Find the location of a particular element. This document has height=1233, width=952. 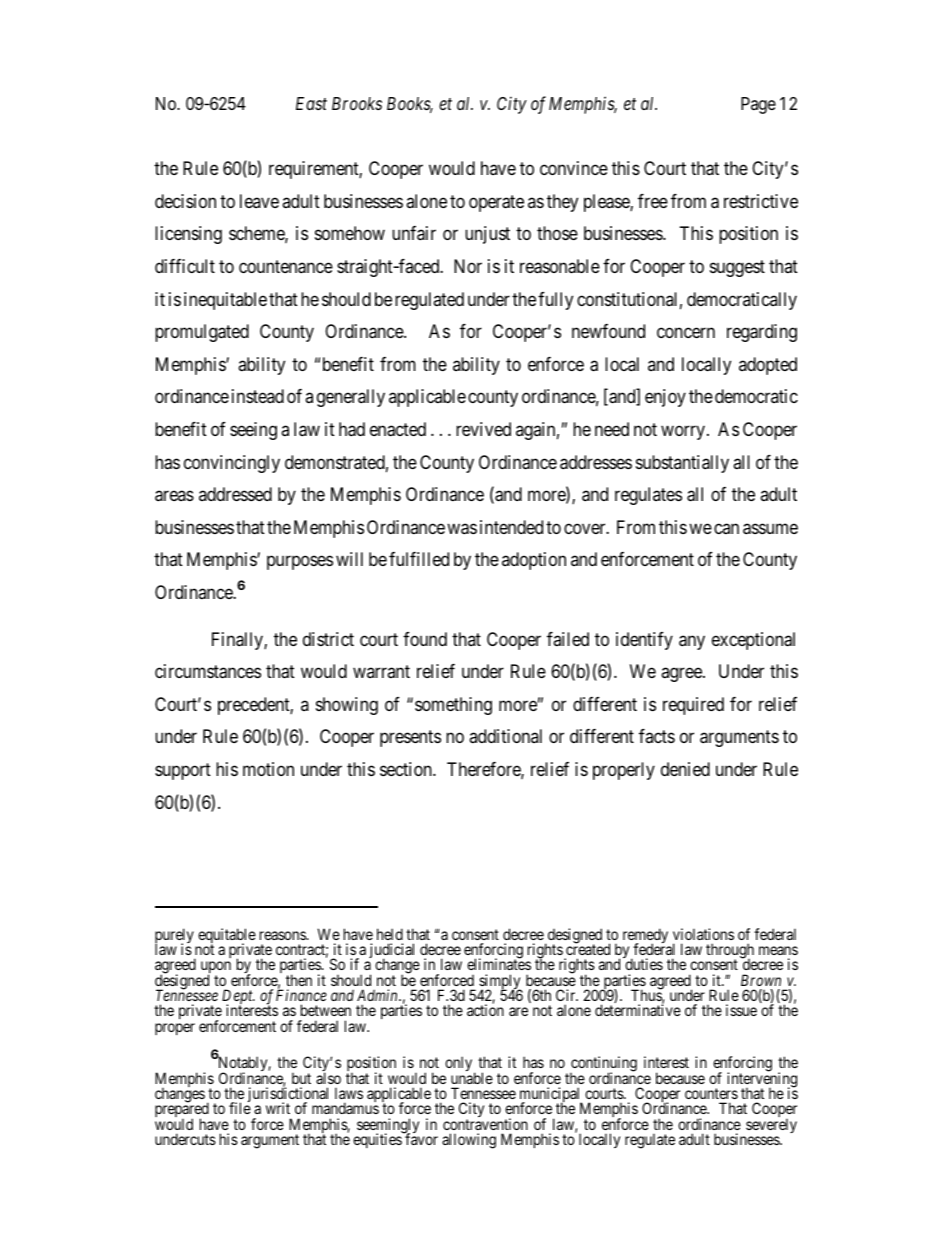

violations is located at coordinates (703, 934).
